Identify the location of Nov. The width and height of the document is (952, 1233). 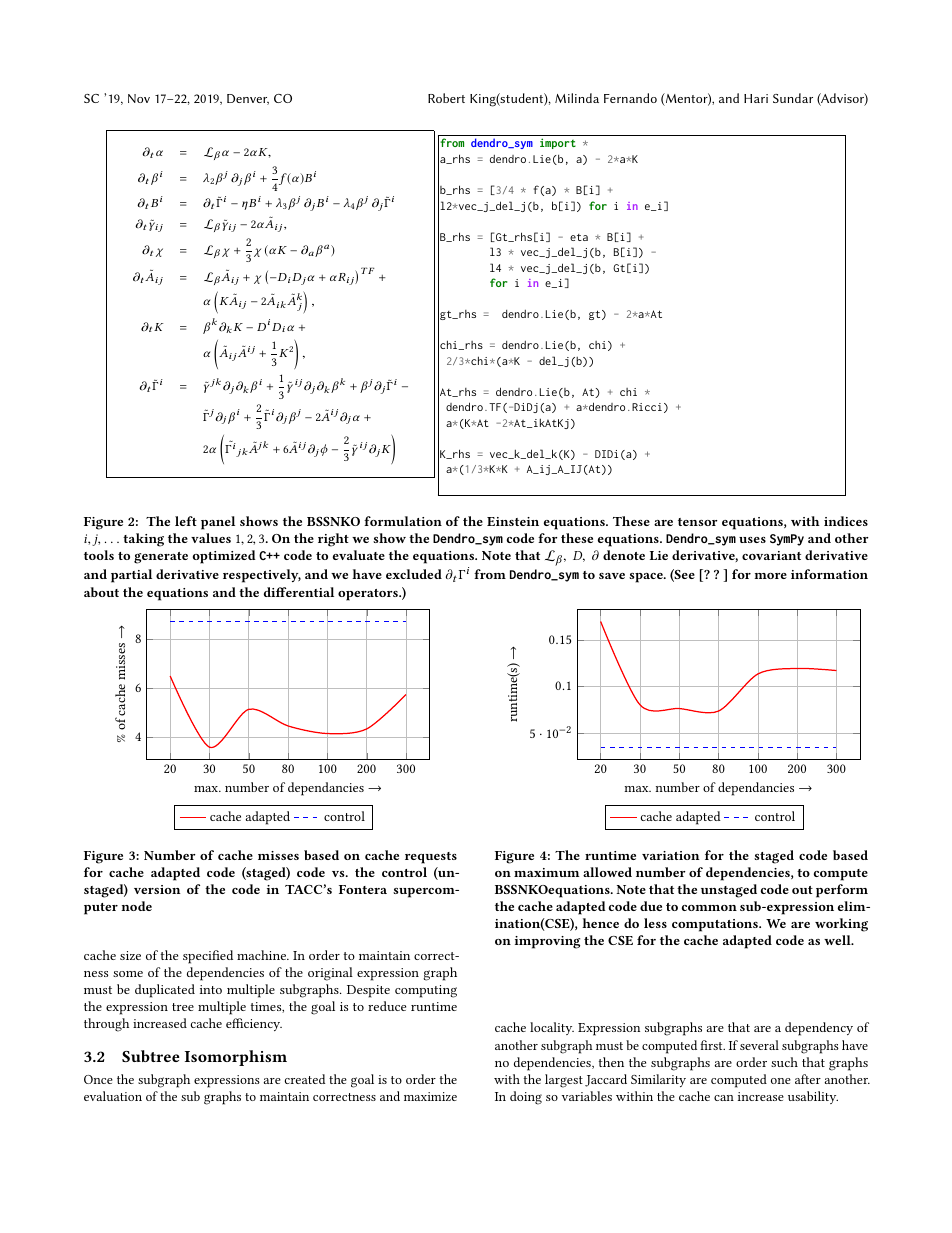
(139, 98).
